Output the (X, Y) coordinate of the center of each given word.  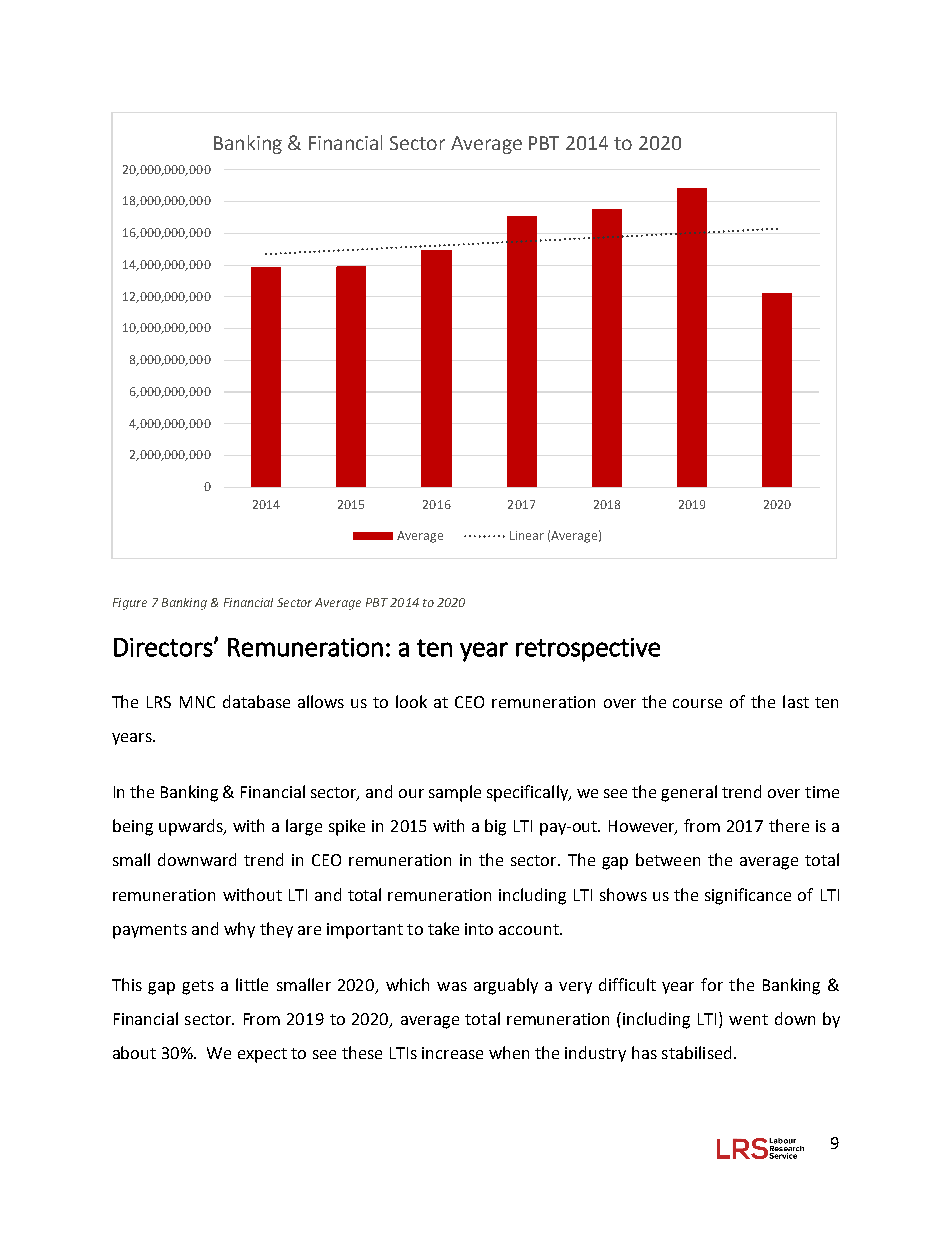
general (689, 793)
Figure (130, 604)
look (411, 701)
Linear (527, 535)
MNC (197, 702)
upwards (192, 827)
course (697, 703)
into (479, 929)
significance (748, 896)
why (239, 930)
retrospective (588, 650)
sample (455, 793)
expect (262, 1055)
